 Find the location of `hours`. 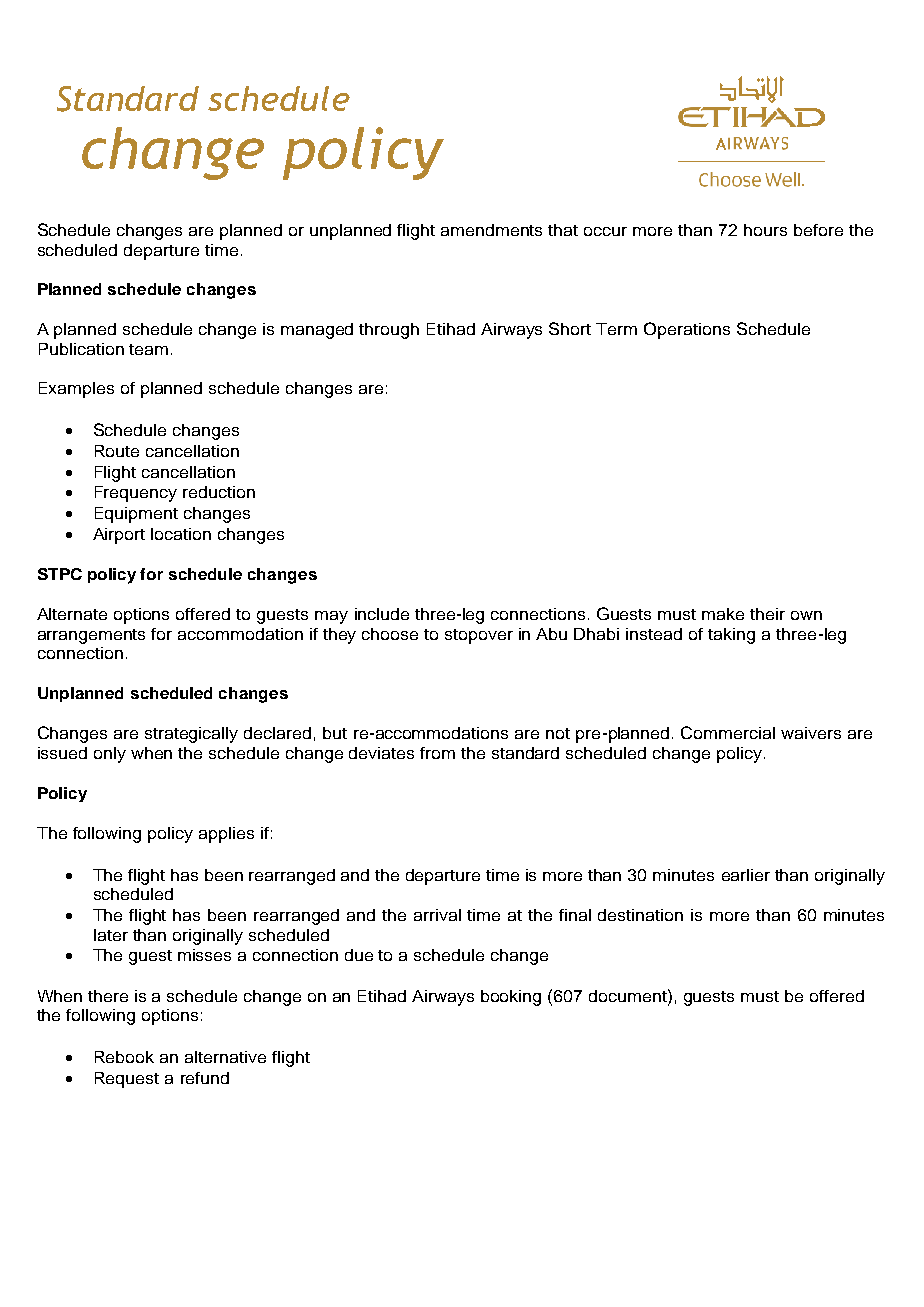

hours is located at coordinates (765, 230).
